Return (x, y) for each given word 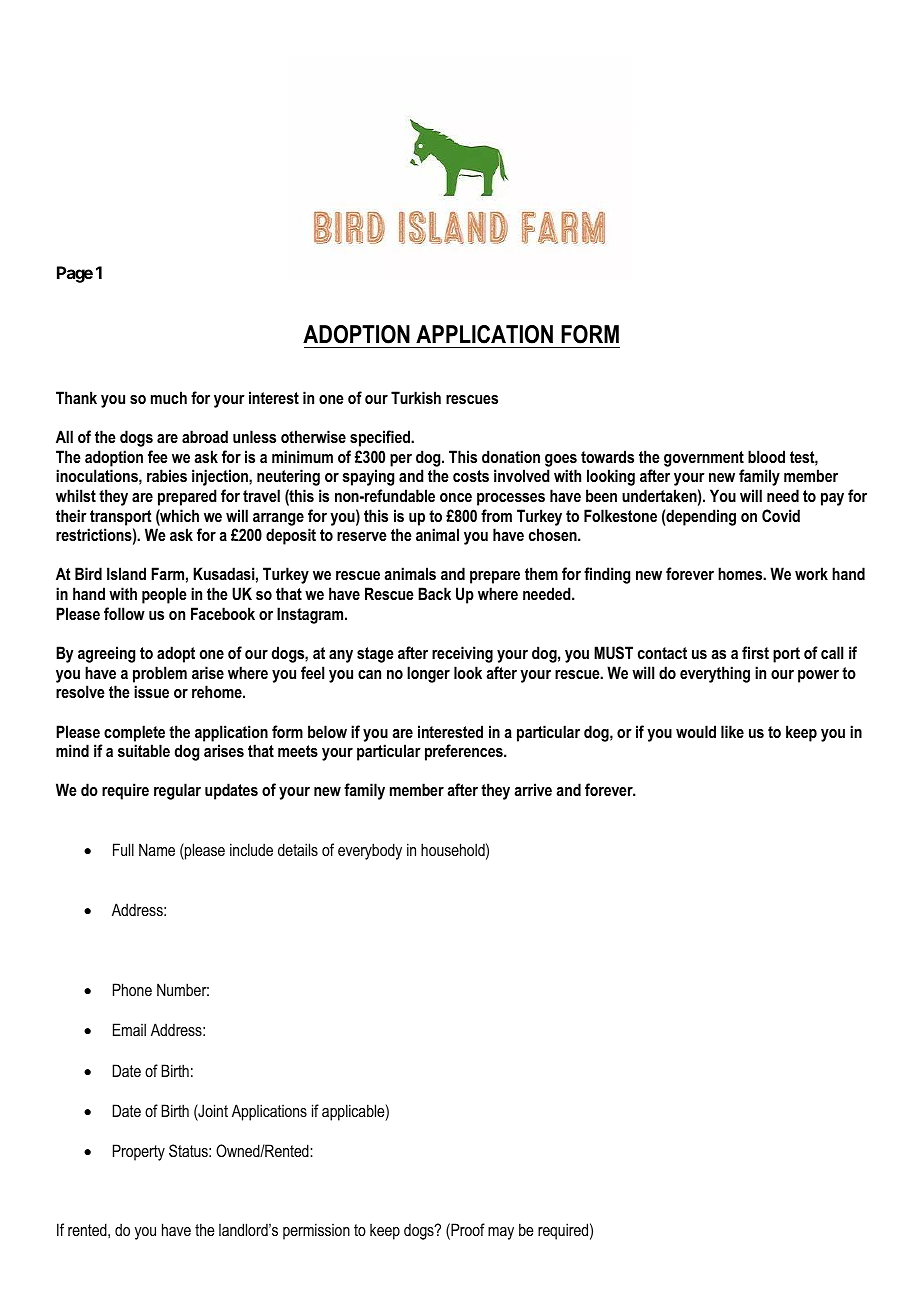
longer (428, 674)
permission (316, 1231)
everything (715, 674)
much (169, 397)
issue (151, 691)
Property (139, 1152)
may (501, 1233)
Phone (132, 989)
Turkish (416, 397)
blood (766, 456)
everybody (370, 851)
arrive (533, 789)
